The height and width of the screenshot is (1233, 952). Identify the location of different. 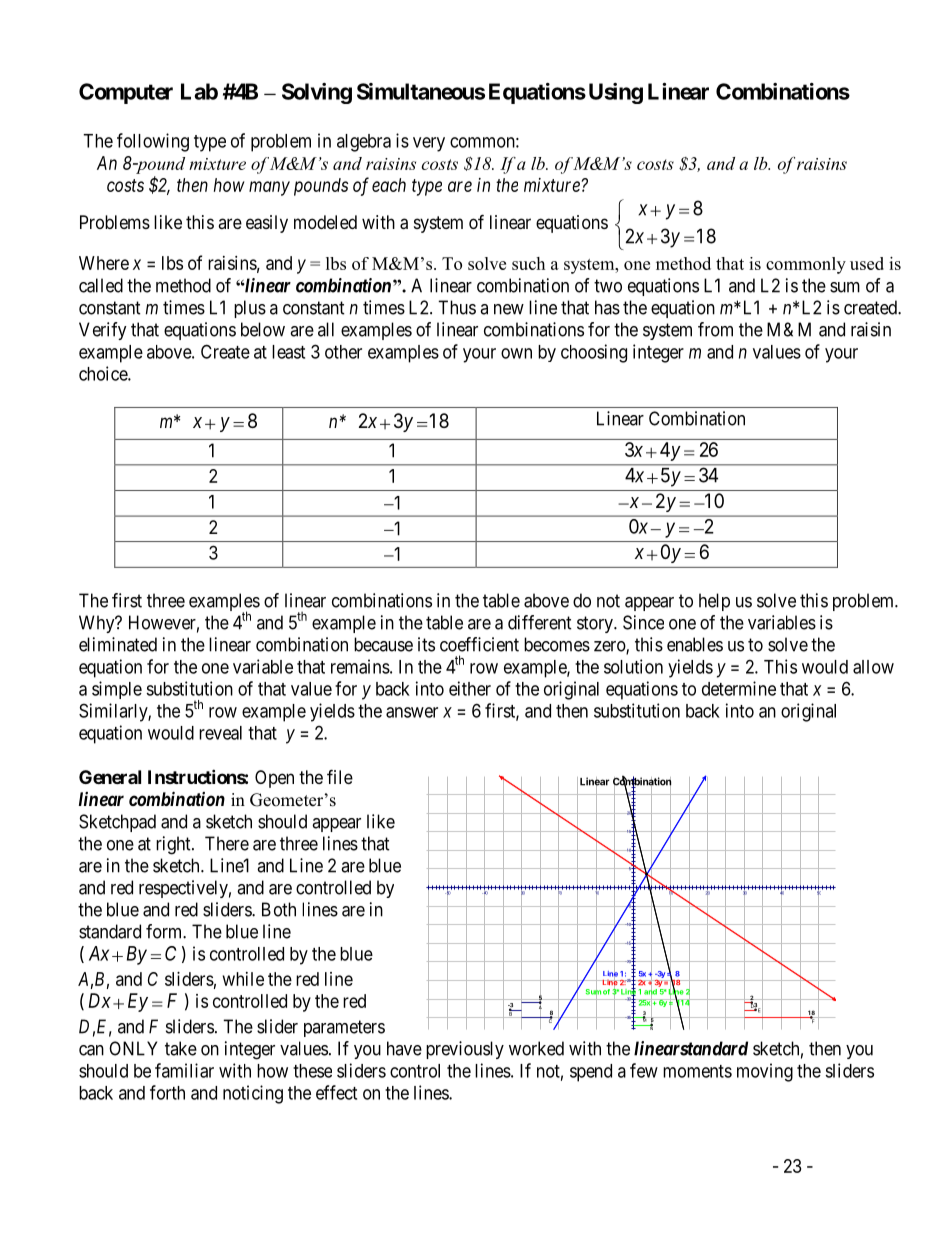
(540, 622).
